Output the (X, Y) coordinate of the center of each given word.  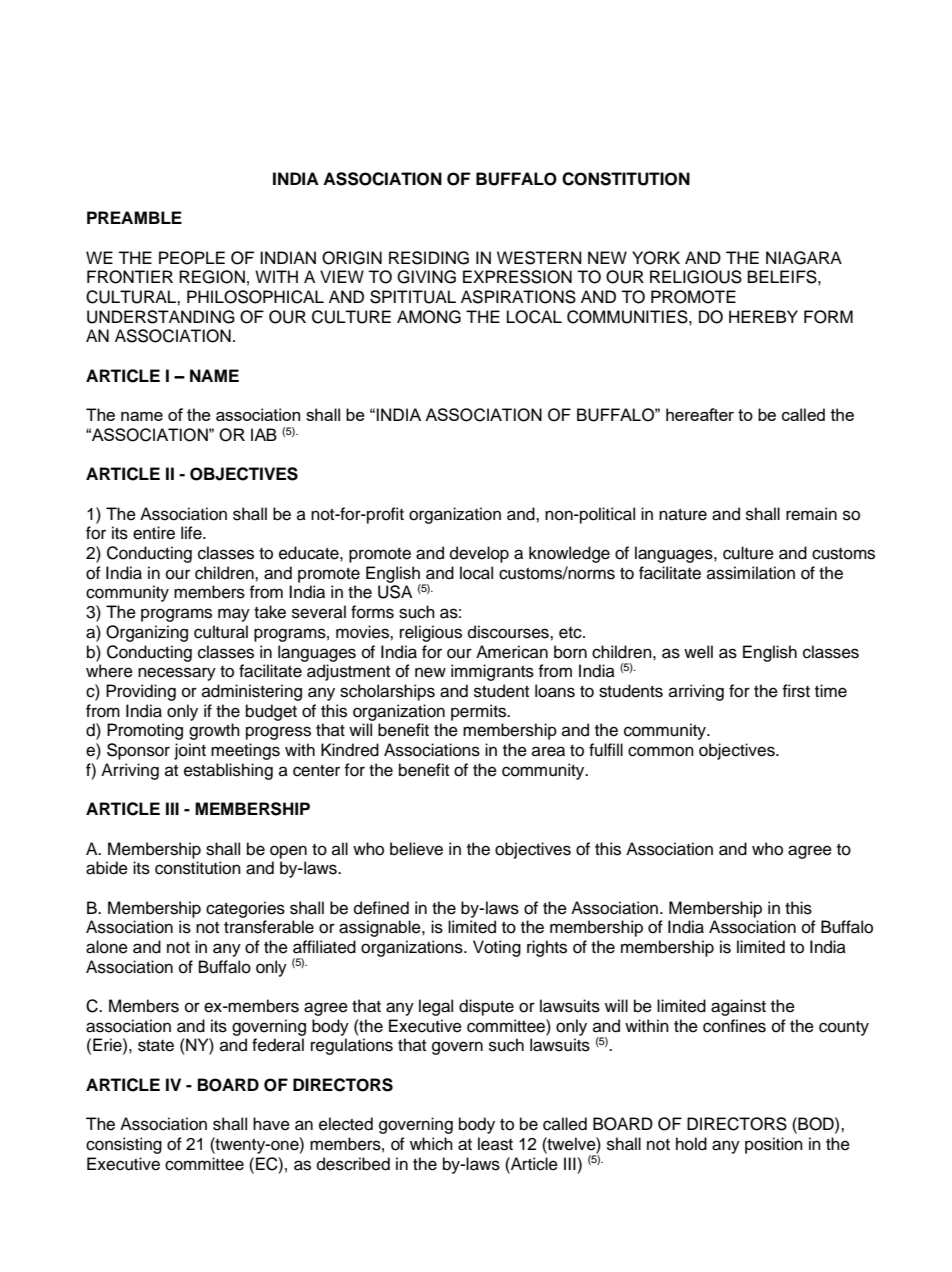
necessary (177, 674)
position (774, 1145)
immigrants (492, 672)
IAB (264, 434)
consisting (124, 1145)
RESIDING (429, 258)
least (495, 1144)
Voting (497, 948)
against (738, 1007)
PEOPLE (192, 258)
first (796, 691)
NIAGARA (804, 258)
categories (245, 909)
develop (479, 554)
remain (811, 514)
